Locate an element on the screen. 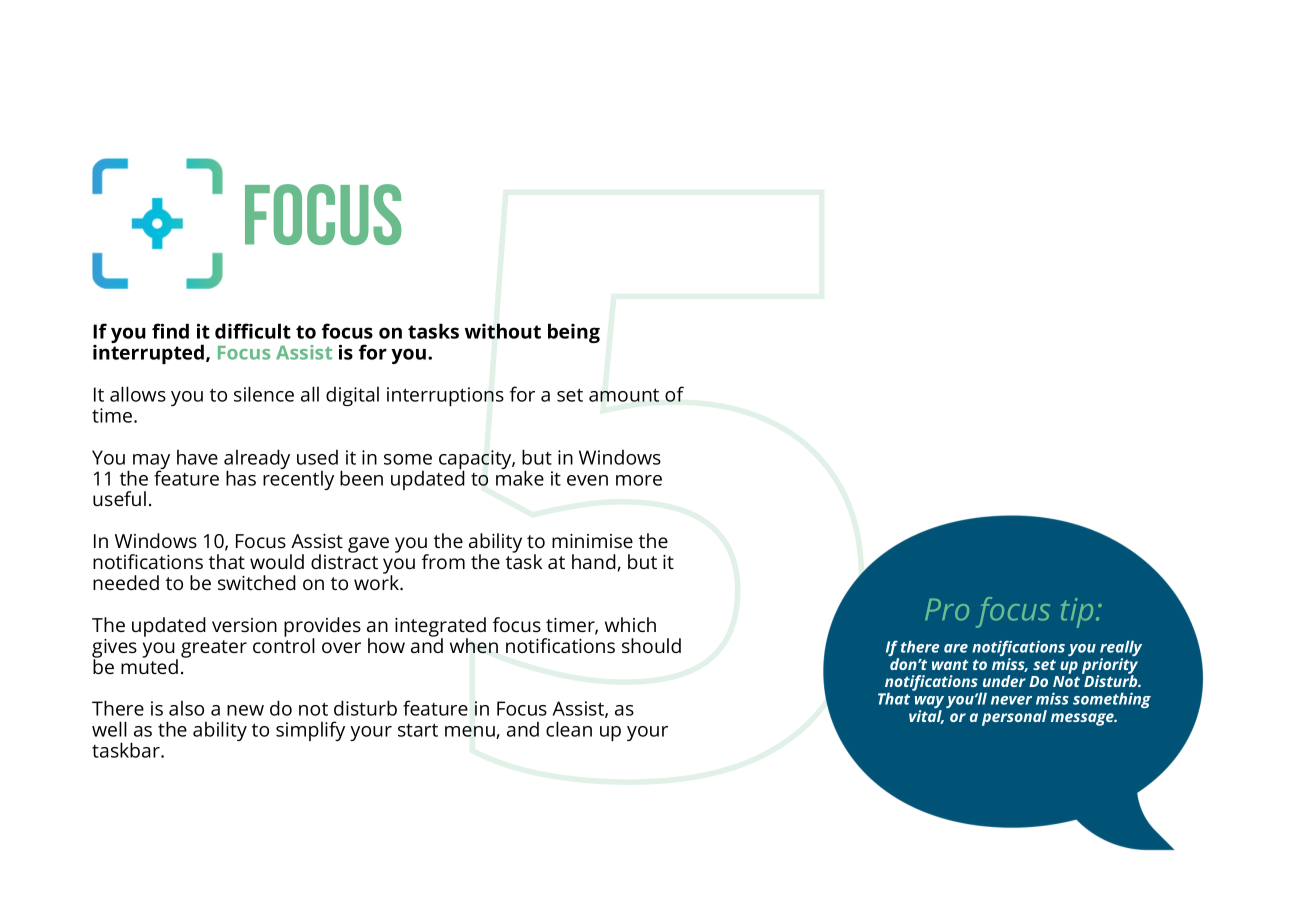 Image resolution: width=1307 pixels, height=924 pixels. new is located at coordinates (245, 710).
